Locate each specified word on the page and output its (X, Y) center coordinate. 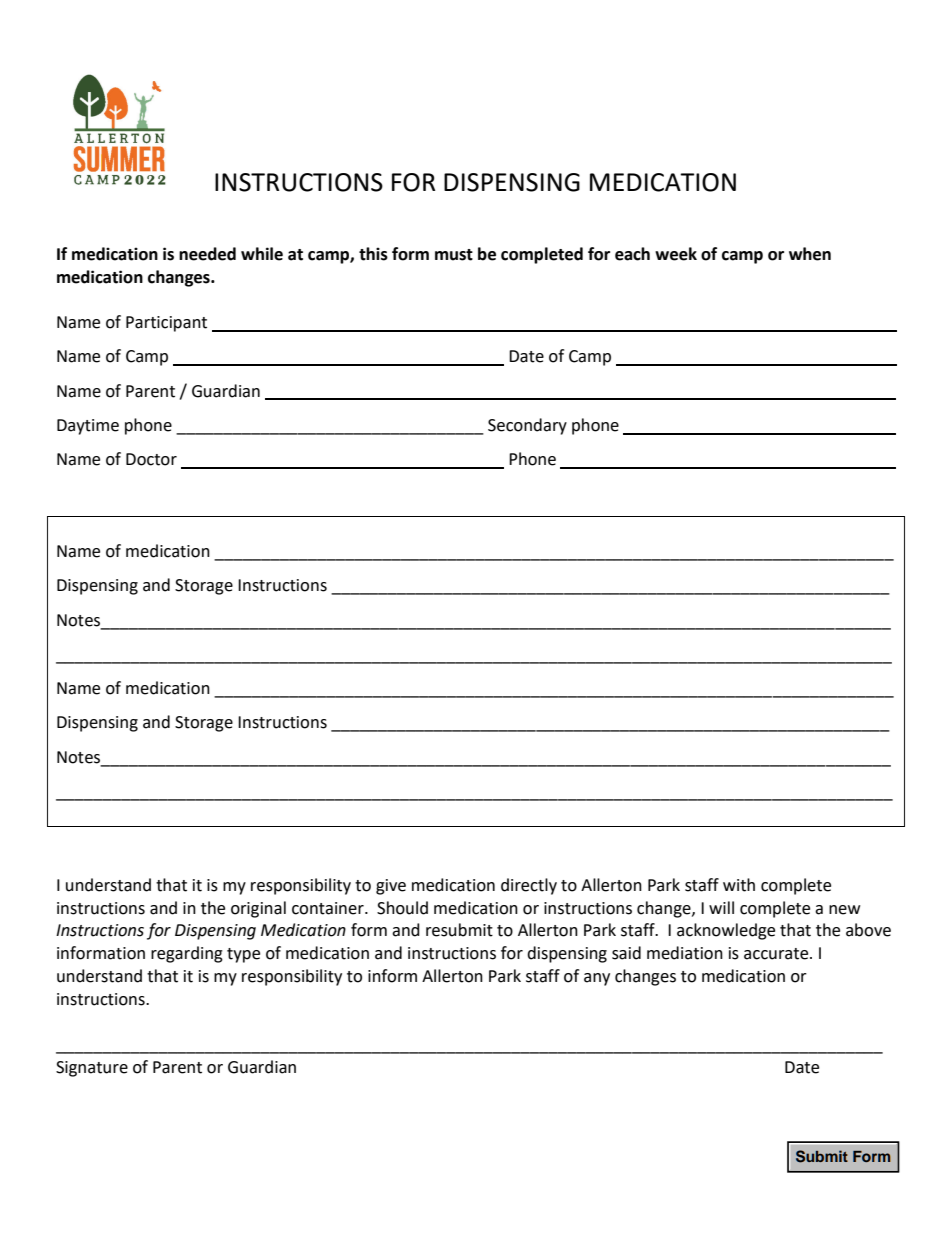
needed (207, 254)
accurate (777, 954)
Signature (92, 1069)
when (810, 254)
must (454, 255)
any (597, 979)
